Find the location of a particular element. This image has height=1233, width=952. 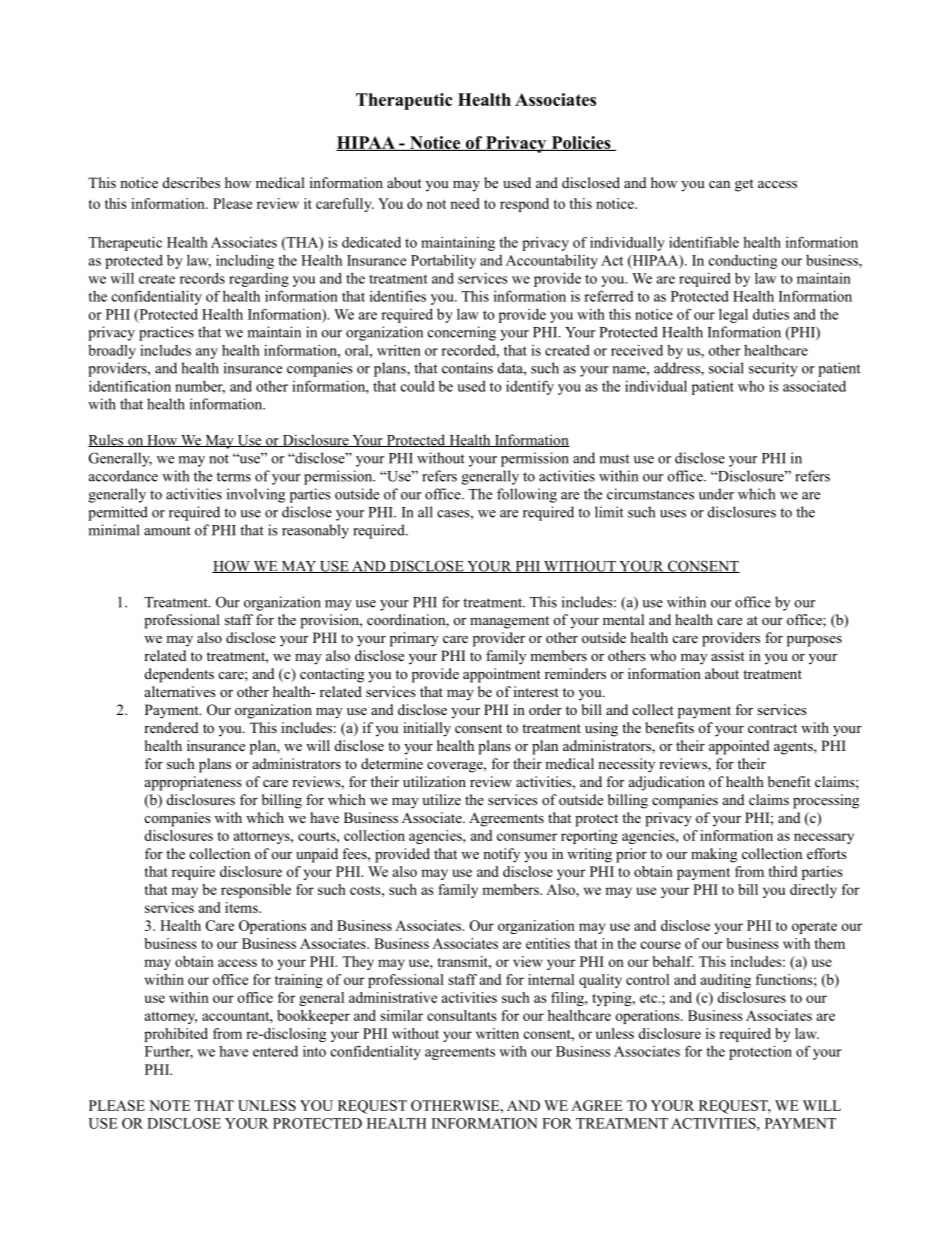

consultants is located at coordinates (461, 1015).
